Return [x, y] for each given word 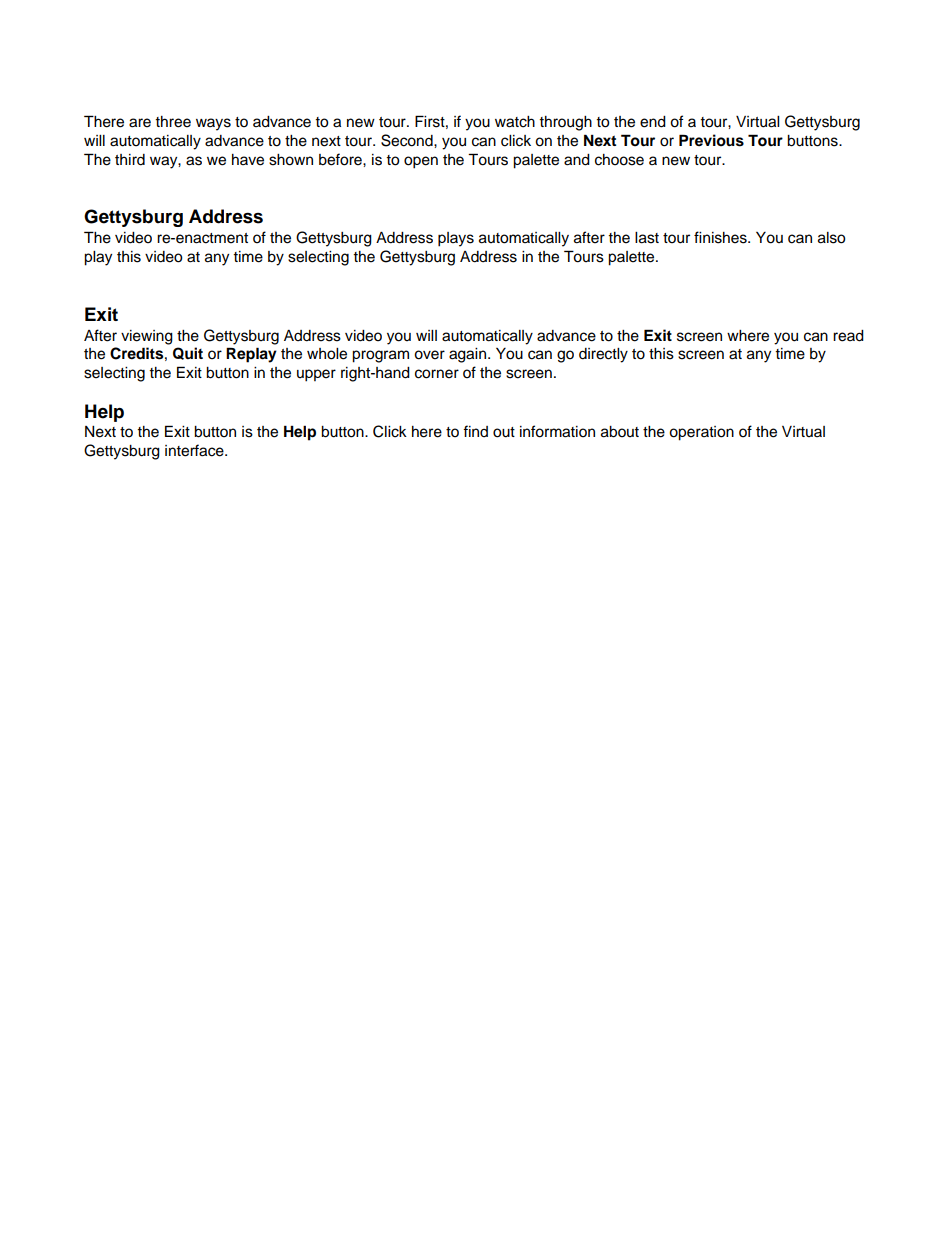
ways [213, 124]
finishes [721, 237]
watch [515, 122]
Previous [711, 140]
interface [195, 450]
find [475, 431]
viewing [147, 337]
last [647, 238]
